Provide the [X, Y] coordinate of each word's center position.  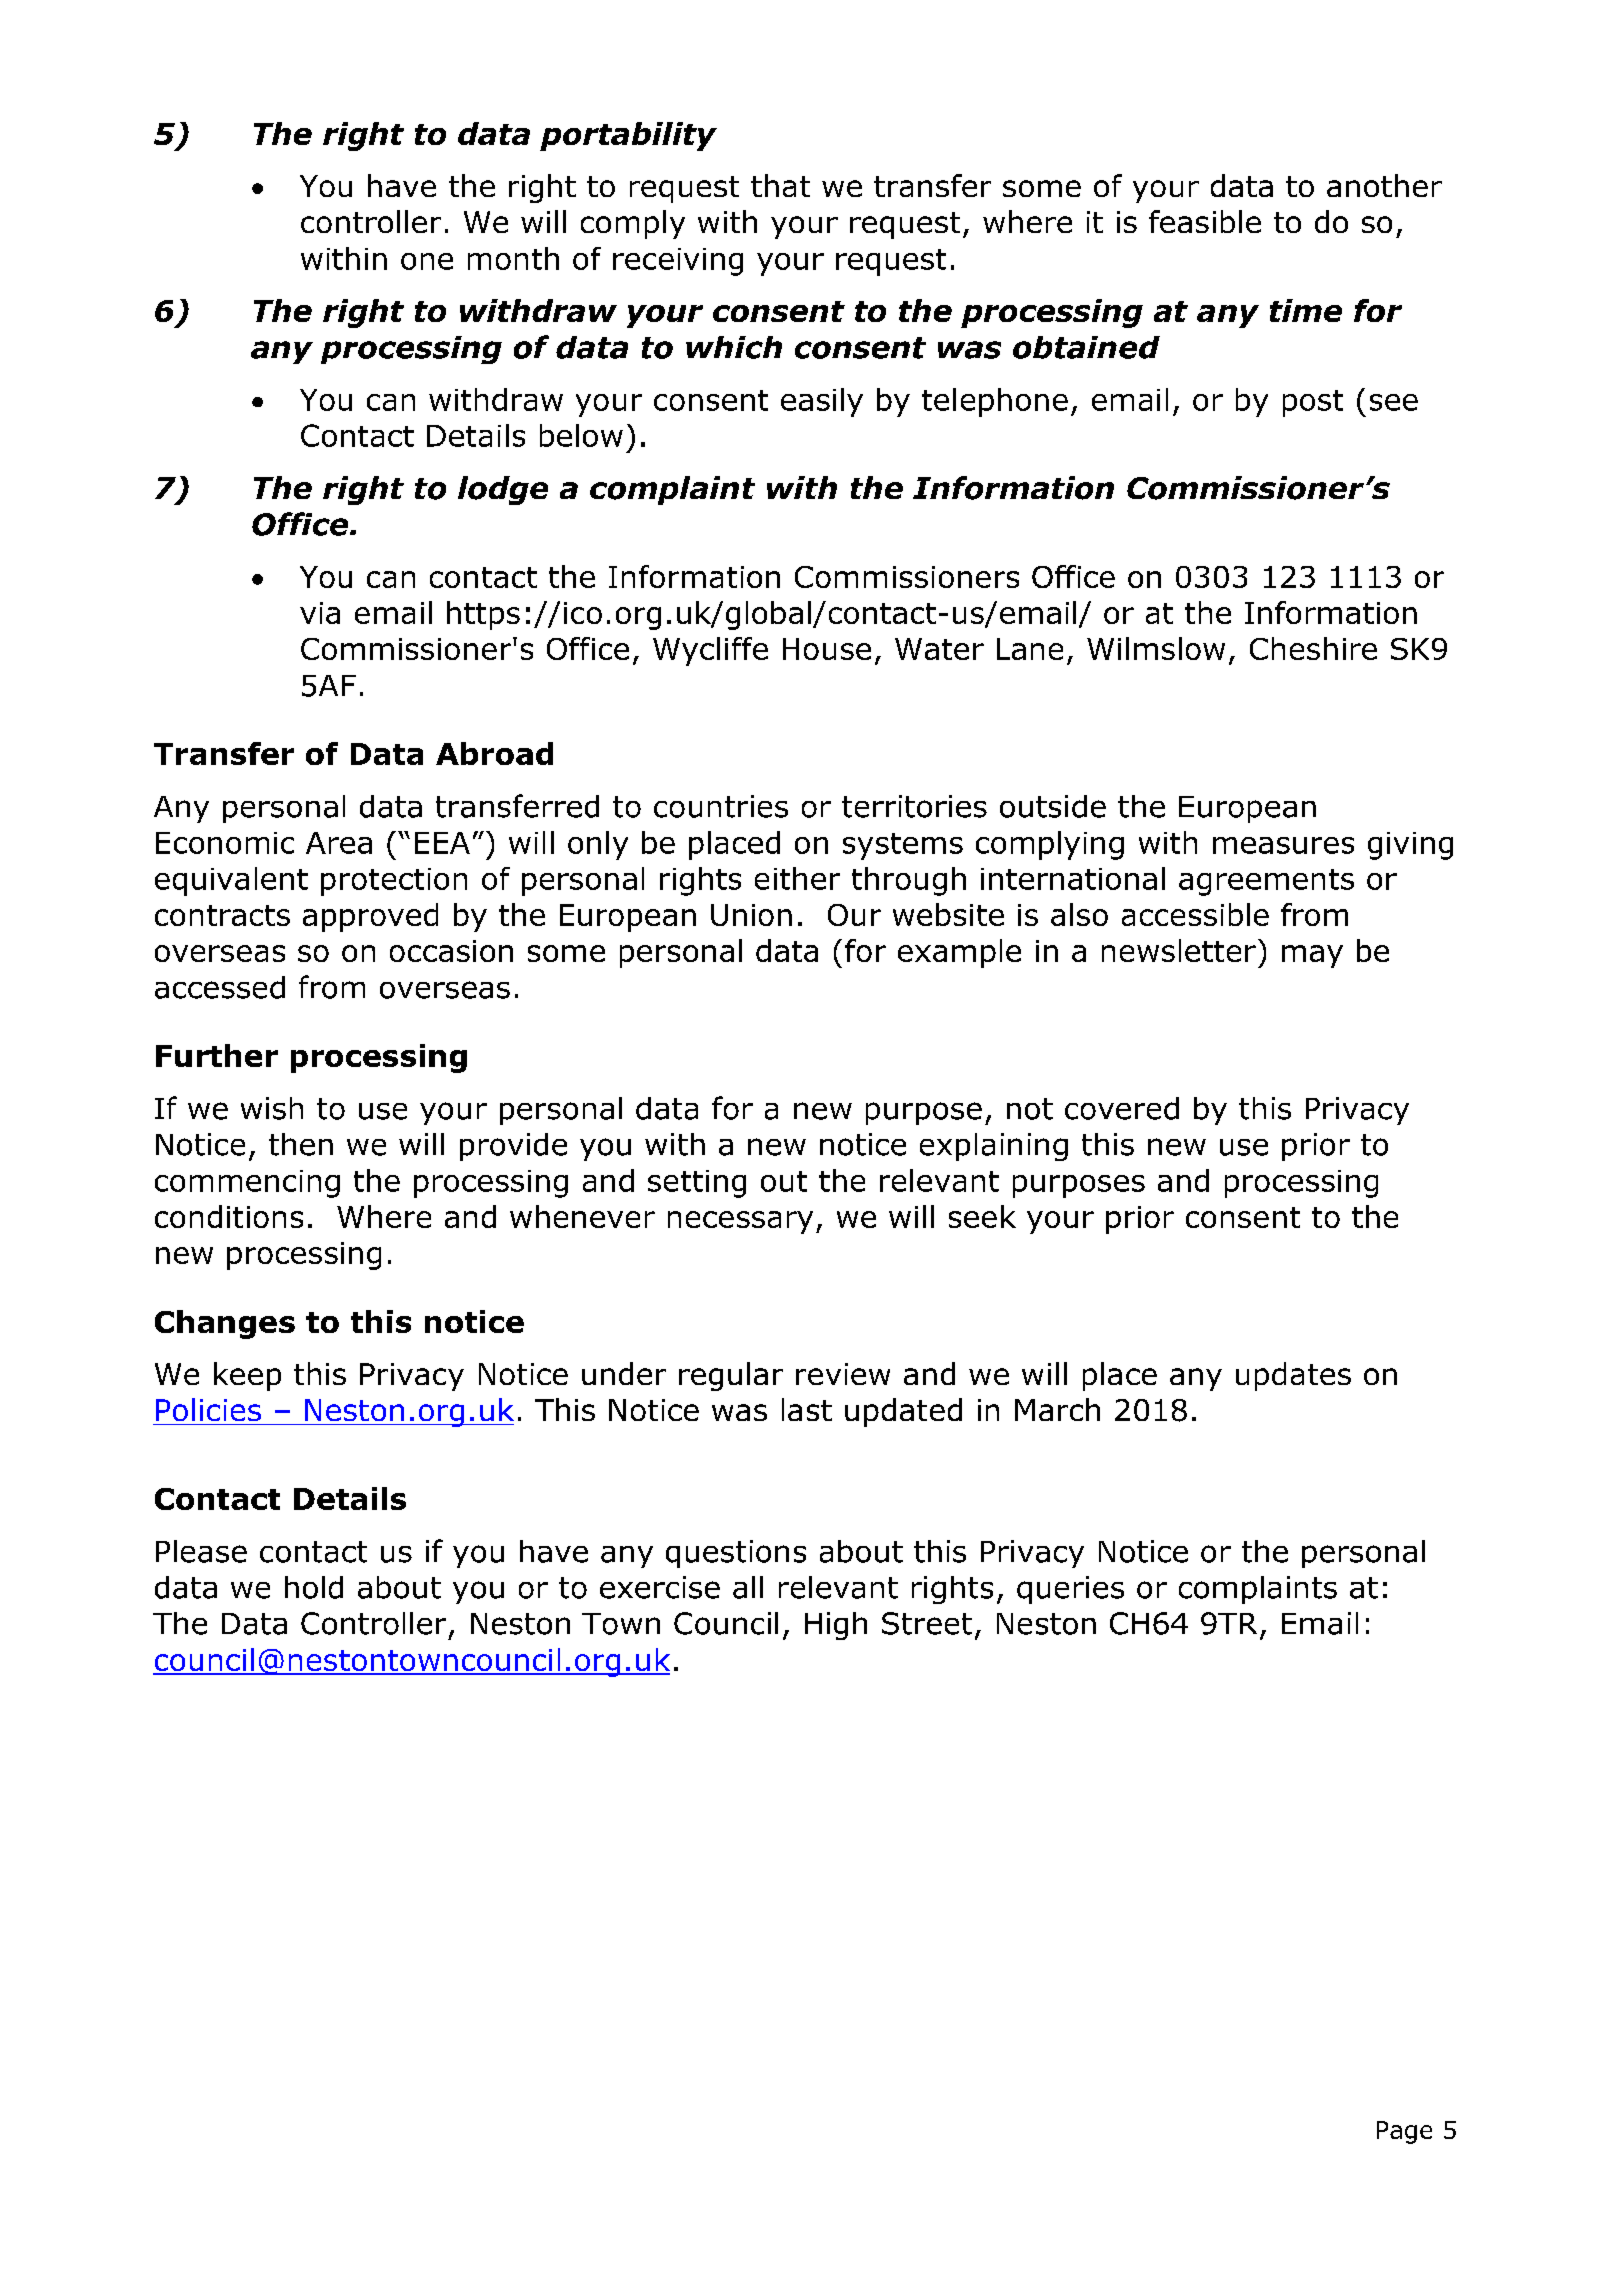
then [301, 1144]
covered [1122, 1108]
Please [201, 1551]
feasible [1205, 221]
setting [697, 1184]
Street [927, 1623]
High [836, 1626]
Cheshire [1313, 648]
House [827, 649]
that [780, 185]
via [320, 613]
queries [1070, 1590]
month [513, 258]
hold [314, 1587]
